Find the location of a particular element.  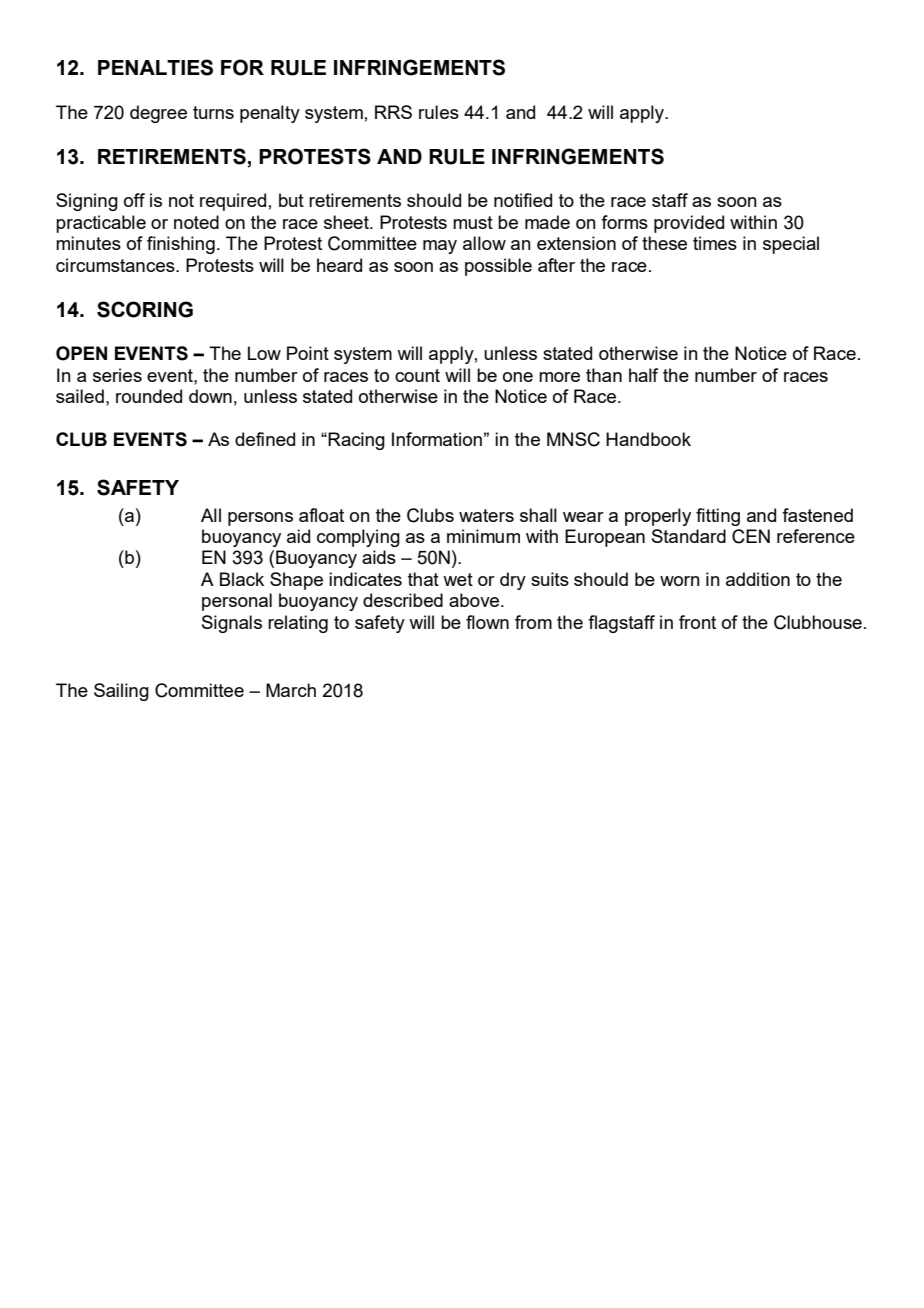

persons is located at coordinates (260, 519).
